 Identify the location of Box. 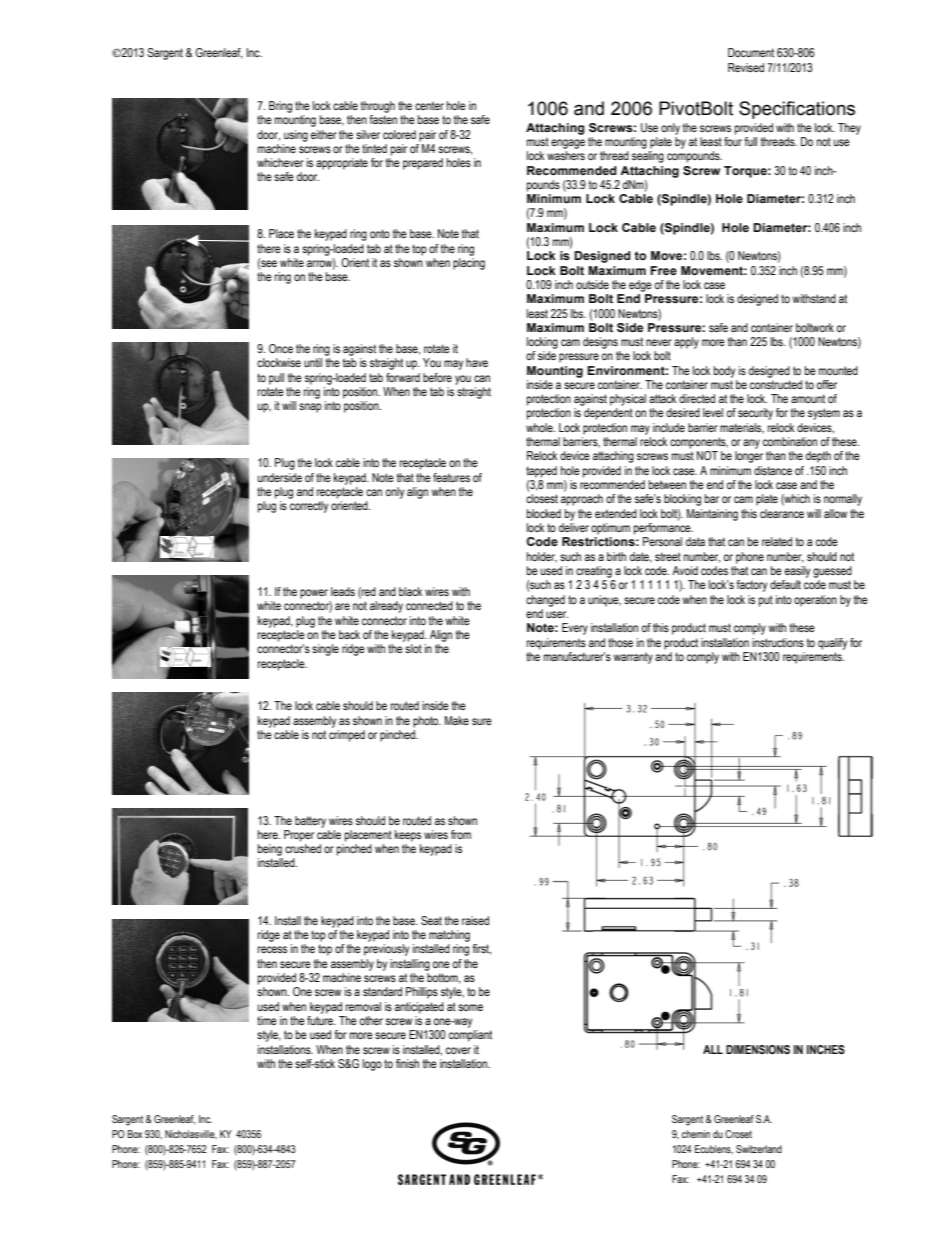
(135, 1134).
